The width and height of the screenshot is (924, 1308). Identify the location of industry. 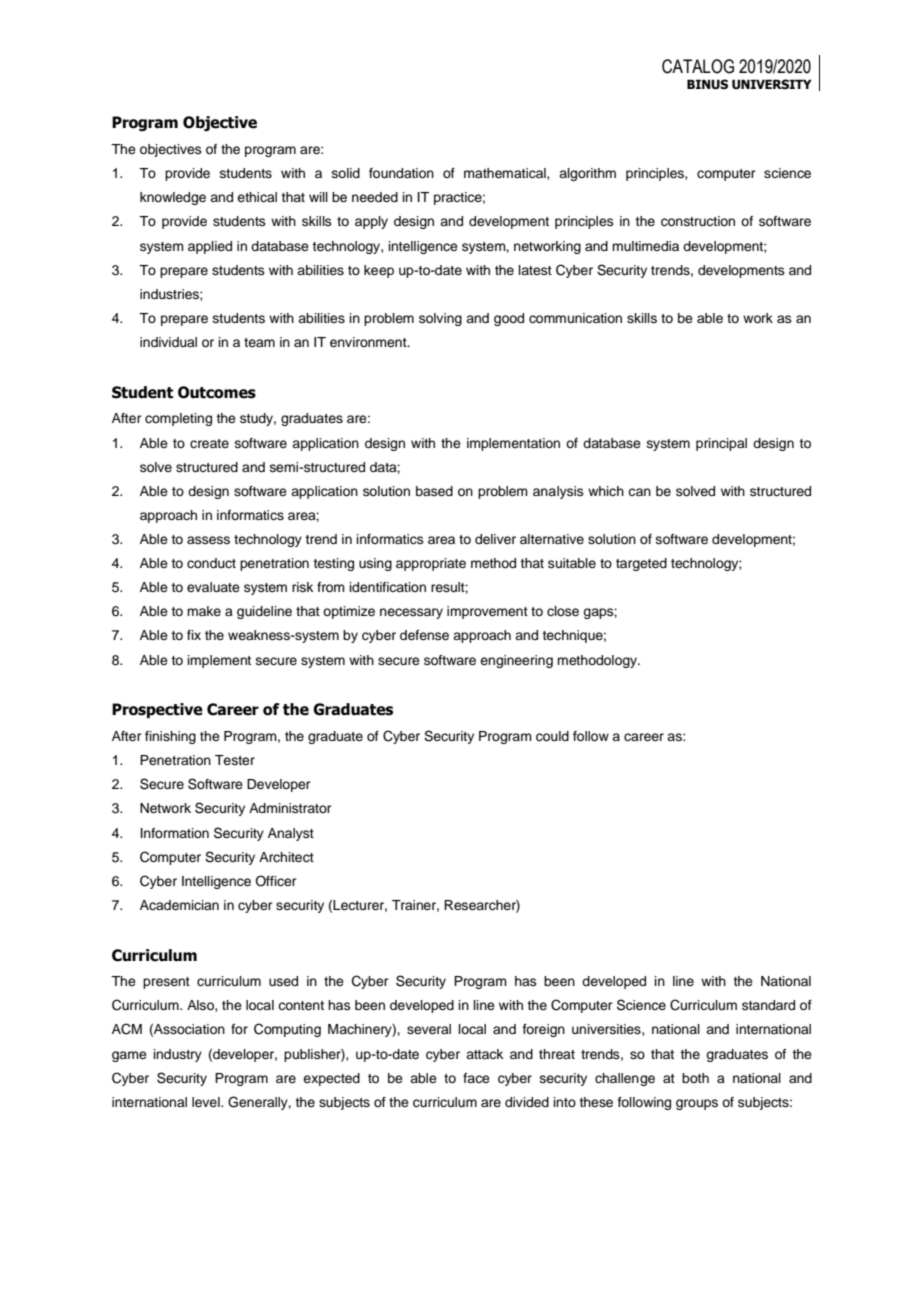
(178, 1055).
